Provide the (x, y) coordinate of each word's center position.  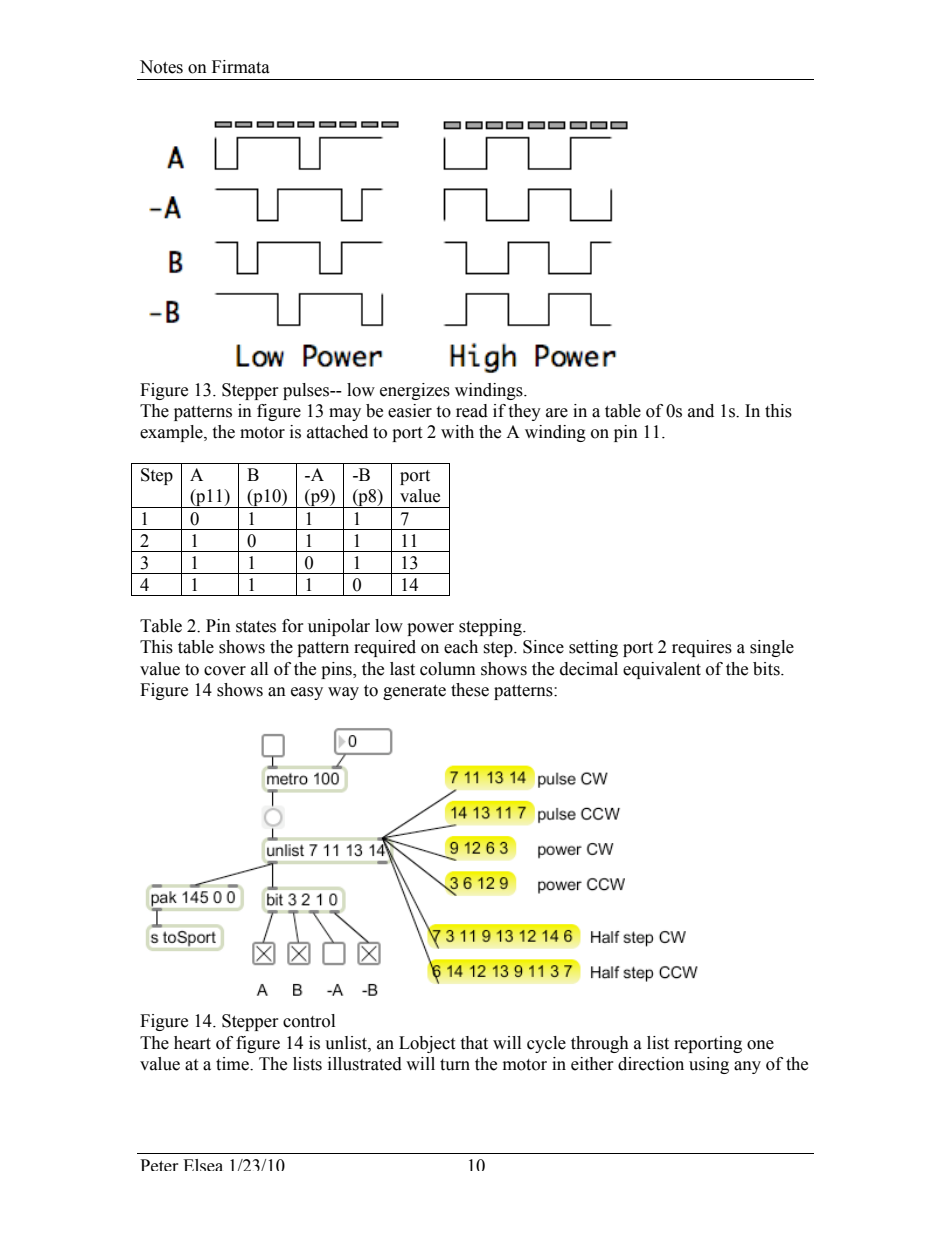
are (557, 413)
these (470, 690)
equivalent (662, 670)
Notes (161, 67)
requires (702, 648)
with (457, 432)
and (701, 411)
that (474, 1043)
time (233, 1064)
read (472, 411)
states (256, 627)
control (309, 1021)
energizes (415, 391)
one (760, 1045)
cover (225, 671)
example (172, 433)
